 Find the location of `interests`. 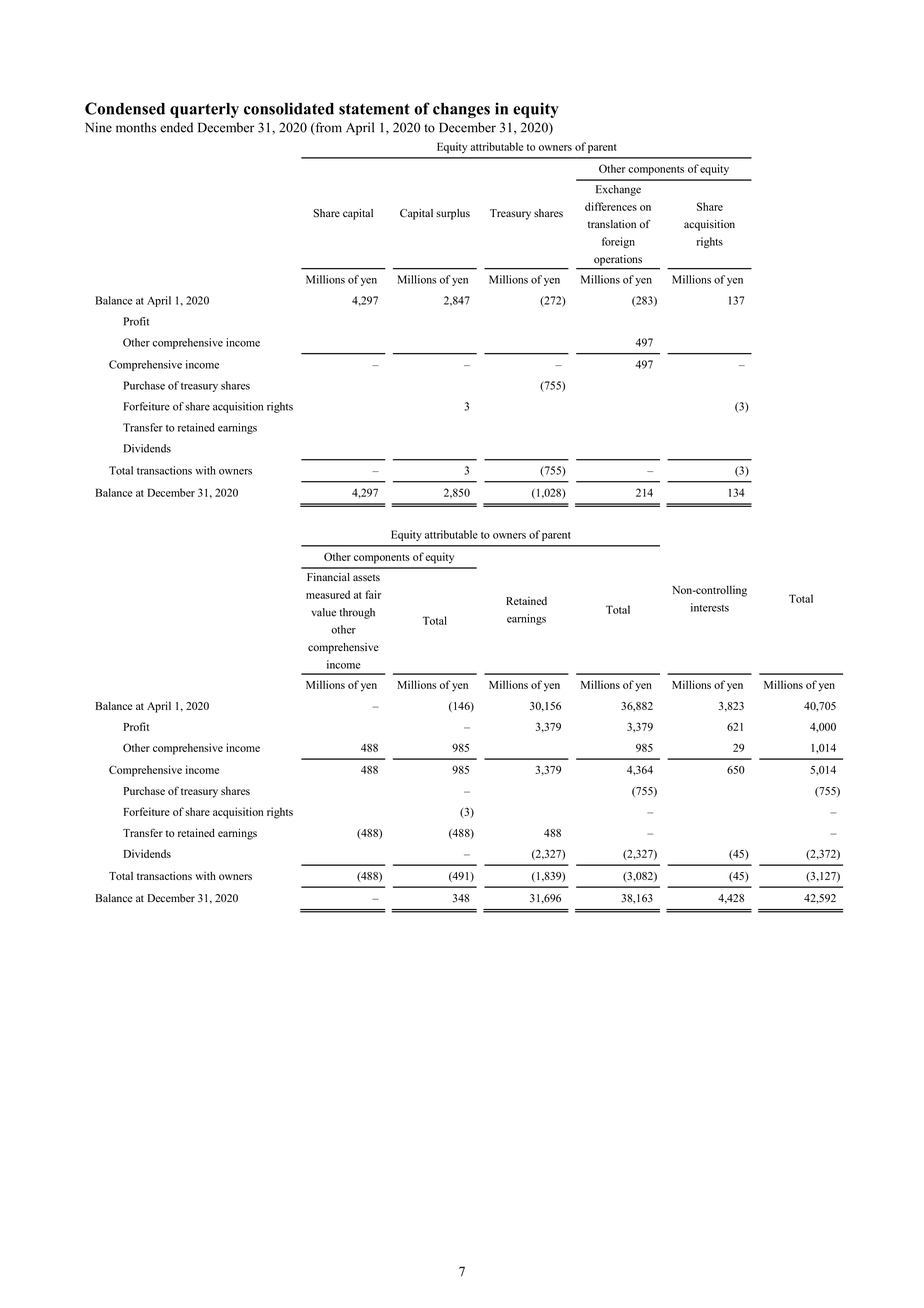

interests is located at coordinates (710, 607).
